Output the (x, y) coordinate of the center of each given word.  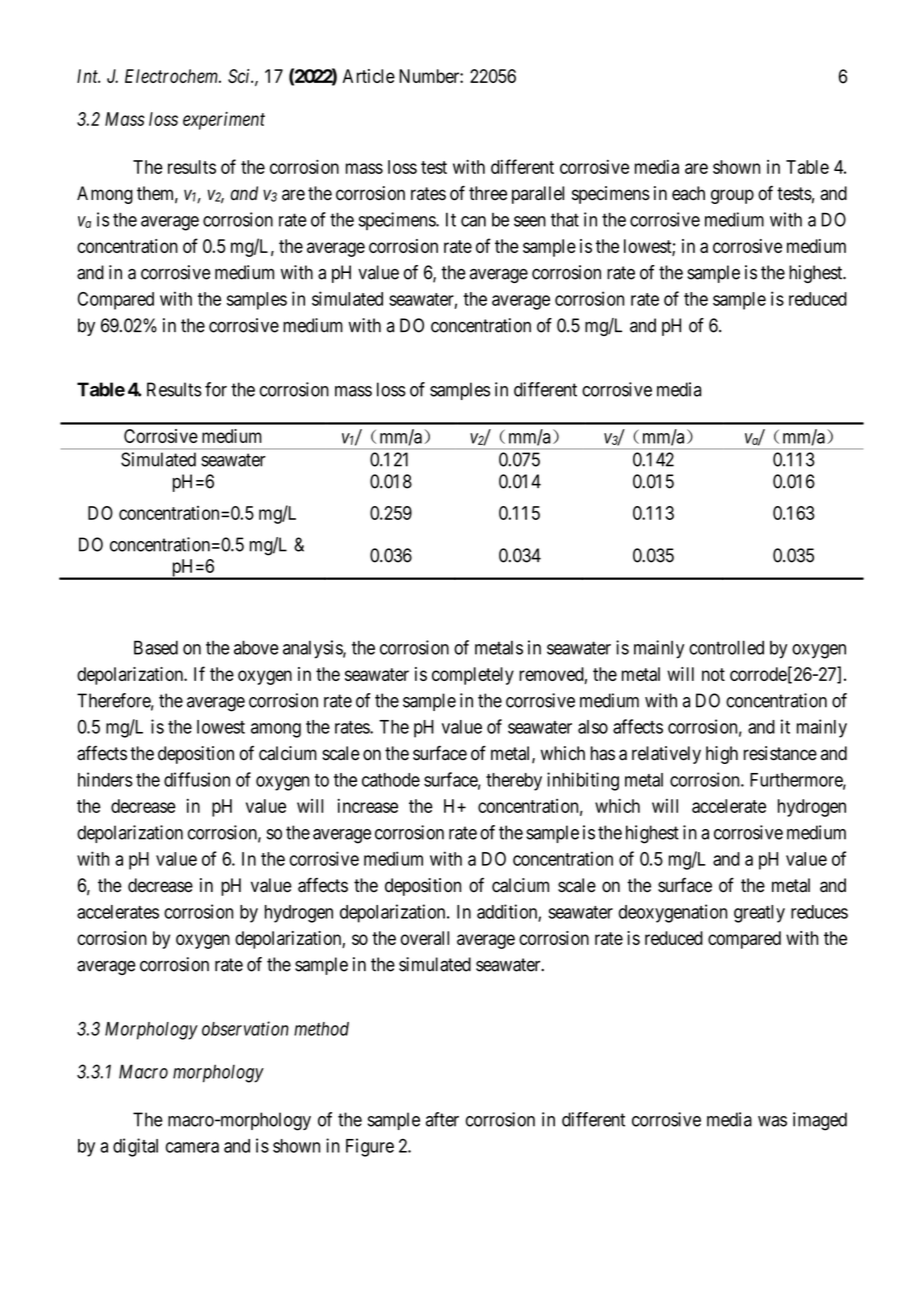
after (442, 1119)
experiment (224, 121)
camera (192, 1147)
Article (369, 76)
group (732, 196)
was (772, 1121)
